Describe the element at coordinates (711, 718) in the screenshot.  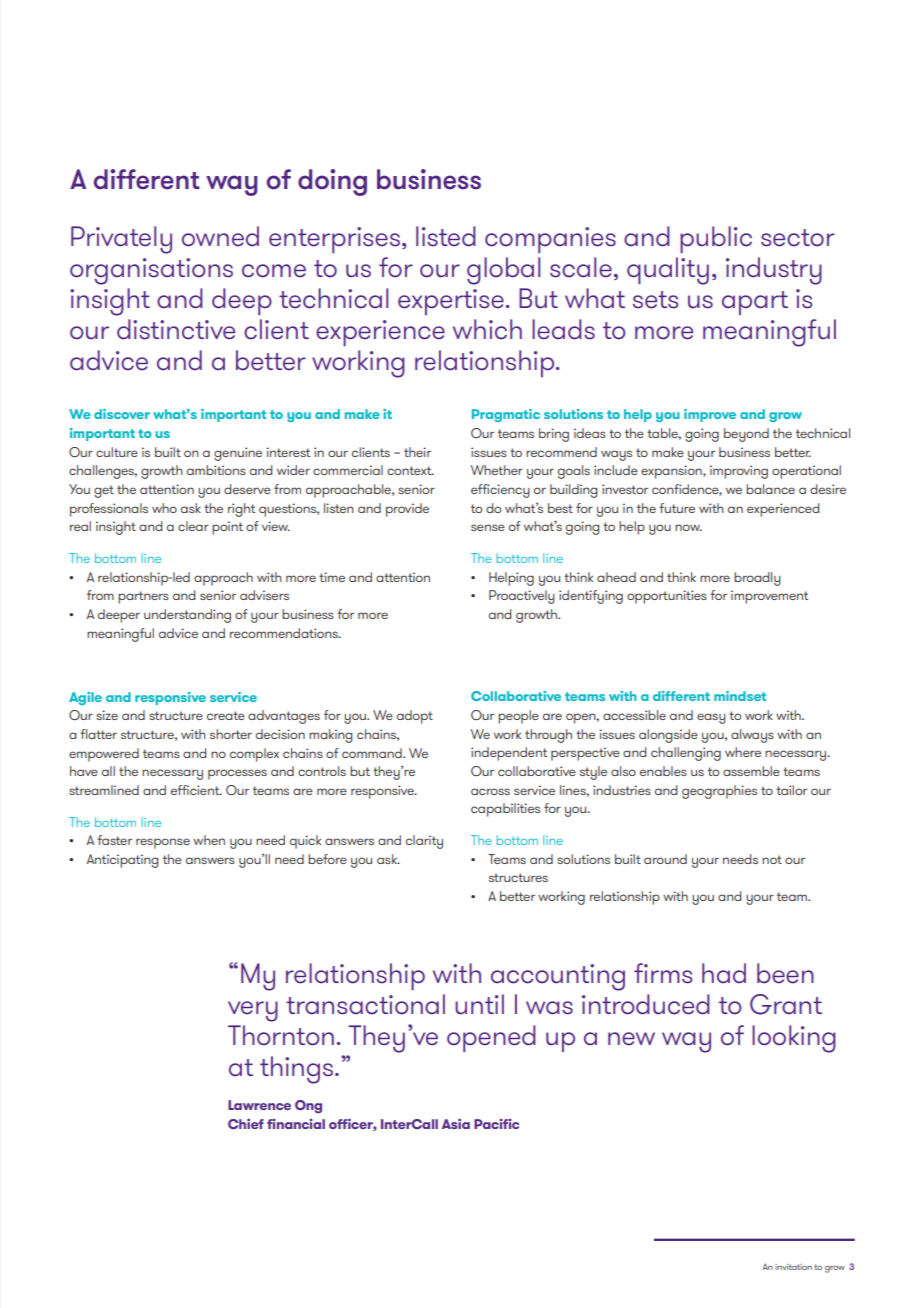
I see `easy` at that location.
